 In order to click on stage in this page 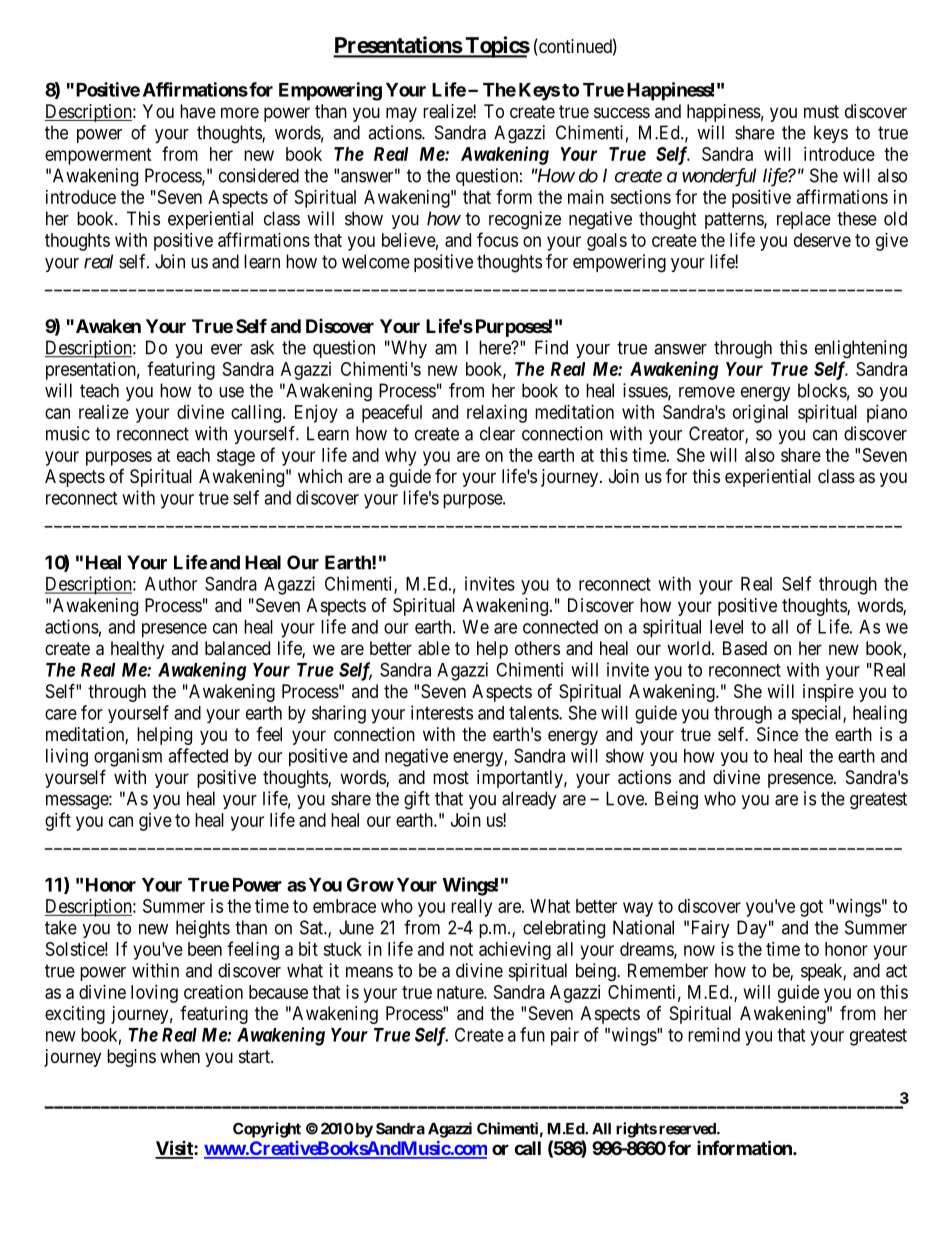, I will do `click(236, 457)`.
